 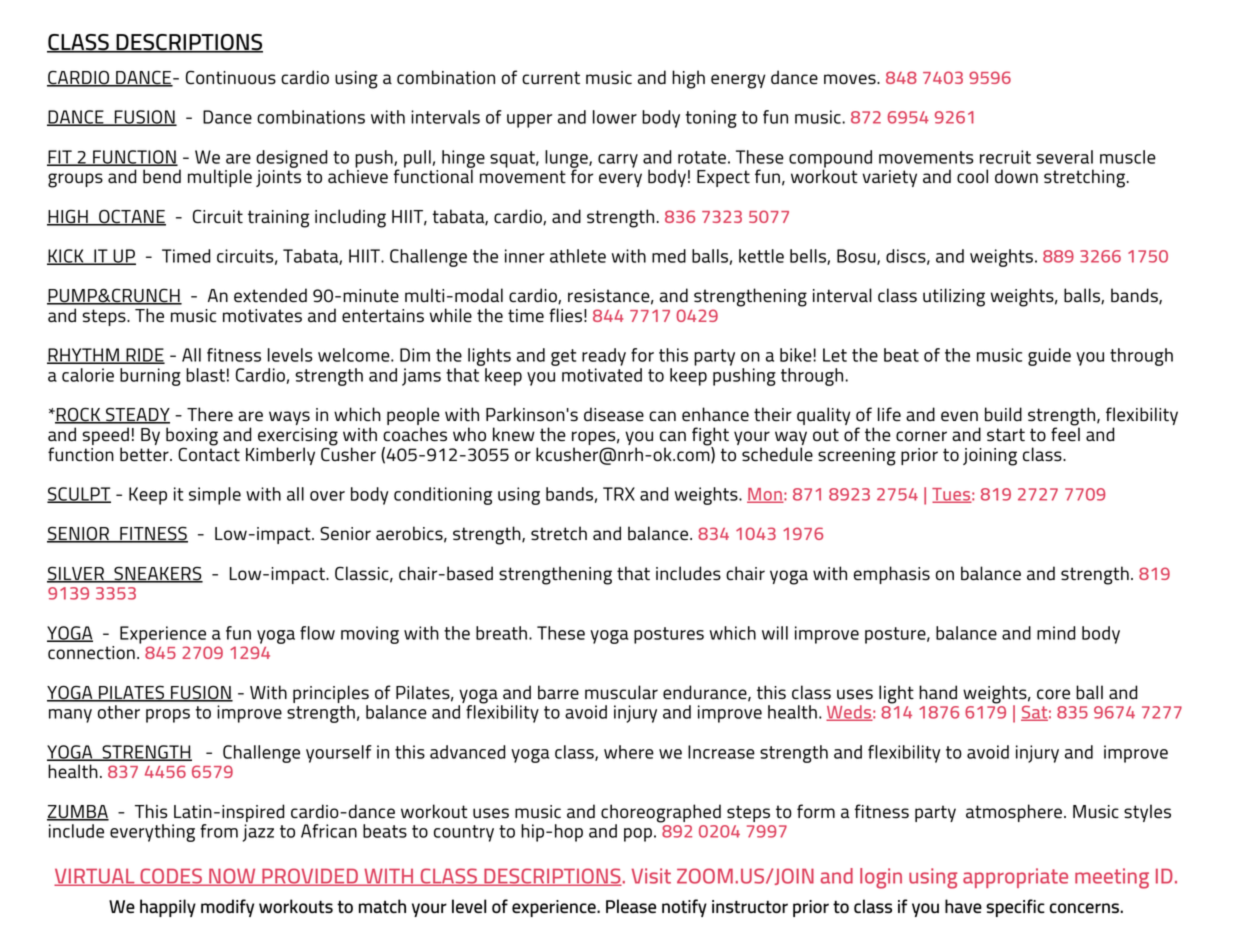 What do you see at coordinates (621, 692) in the screenshot?
I see `muscular` at bounding box center [621, 692].
